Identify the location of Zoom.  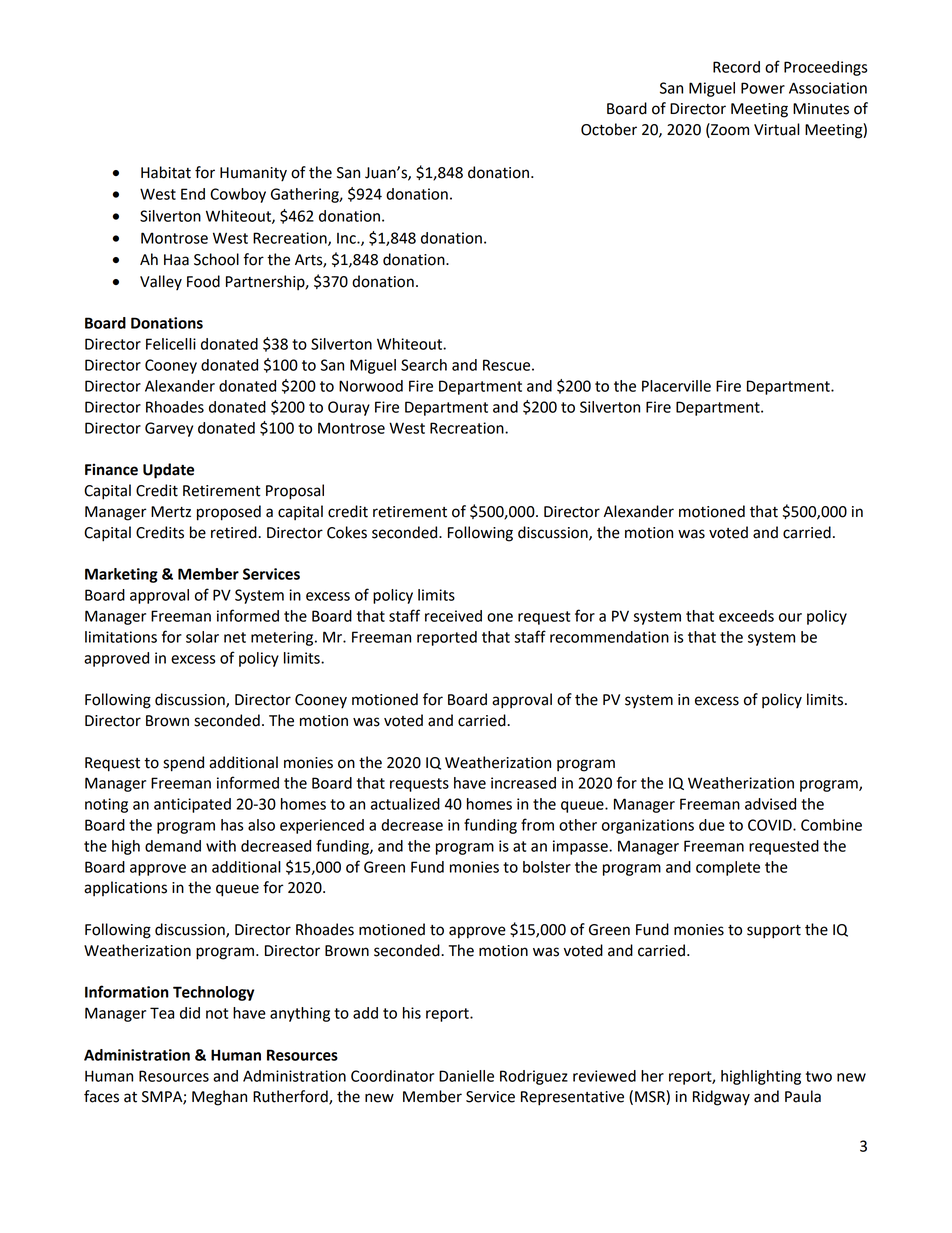
(729, 130).
